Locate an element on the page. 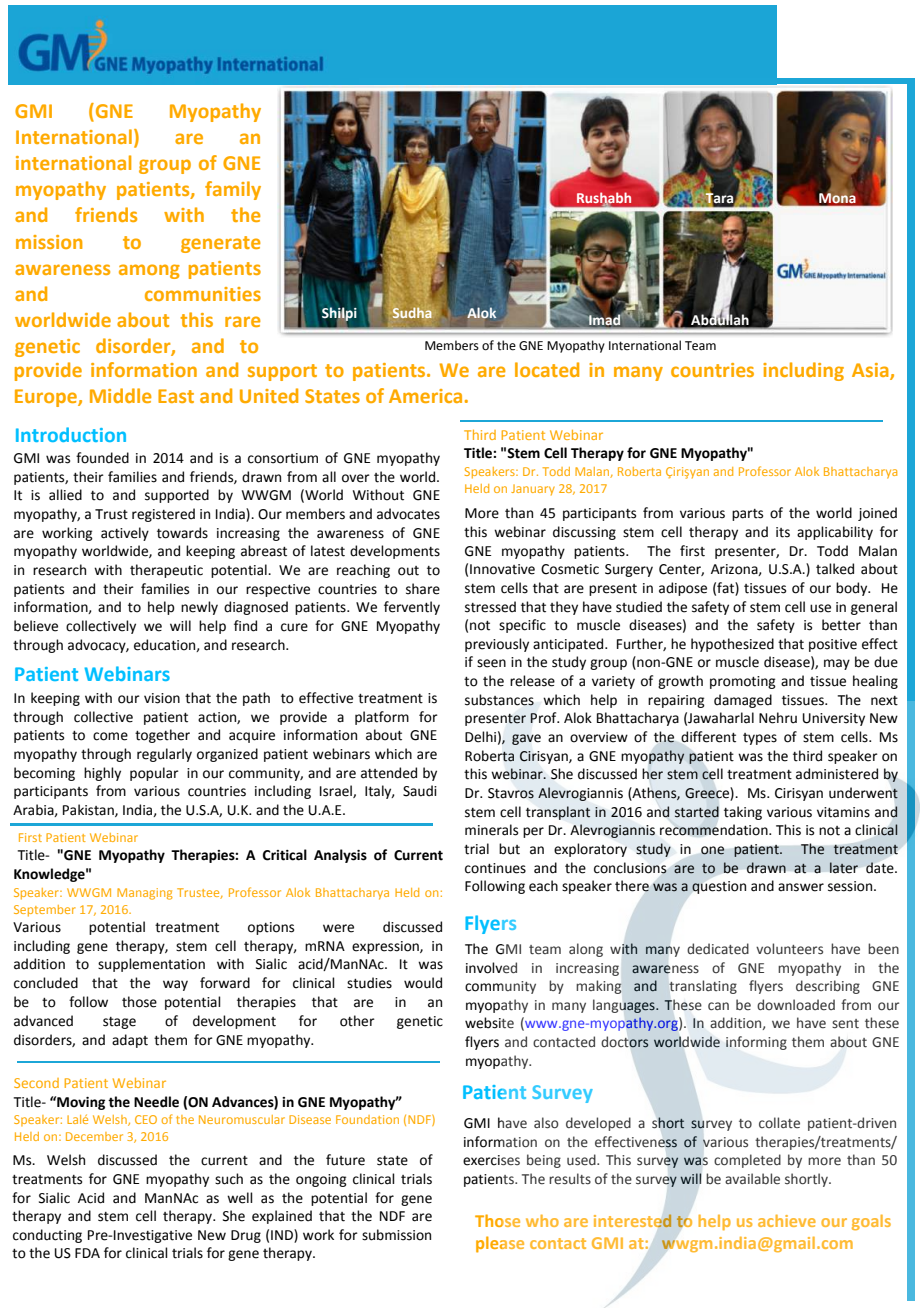  among is located at coordinates (149, 271).
